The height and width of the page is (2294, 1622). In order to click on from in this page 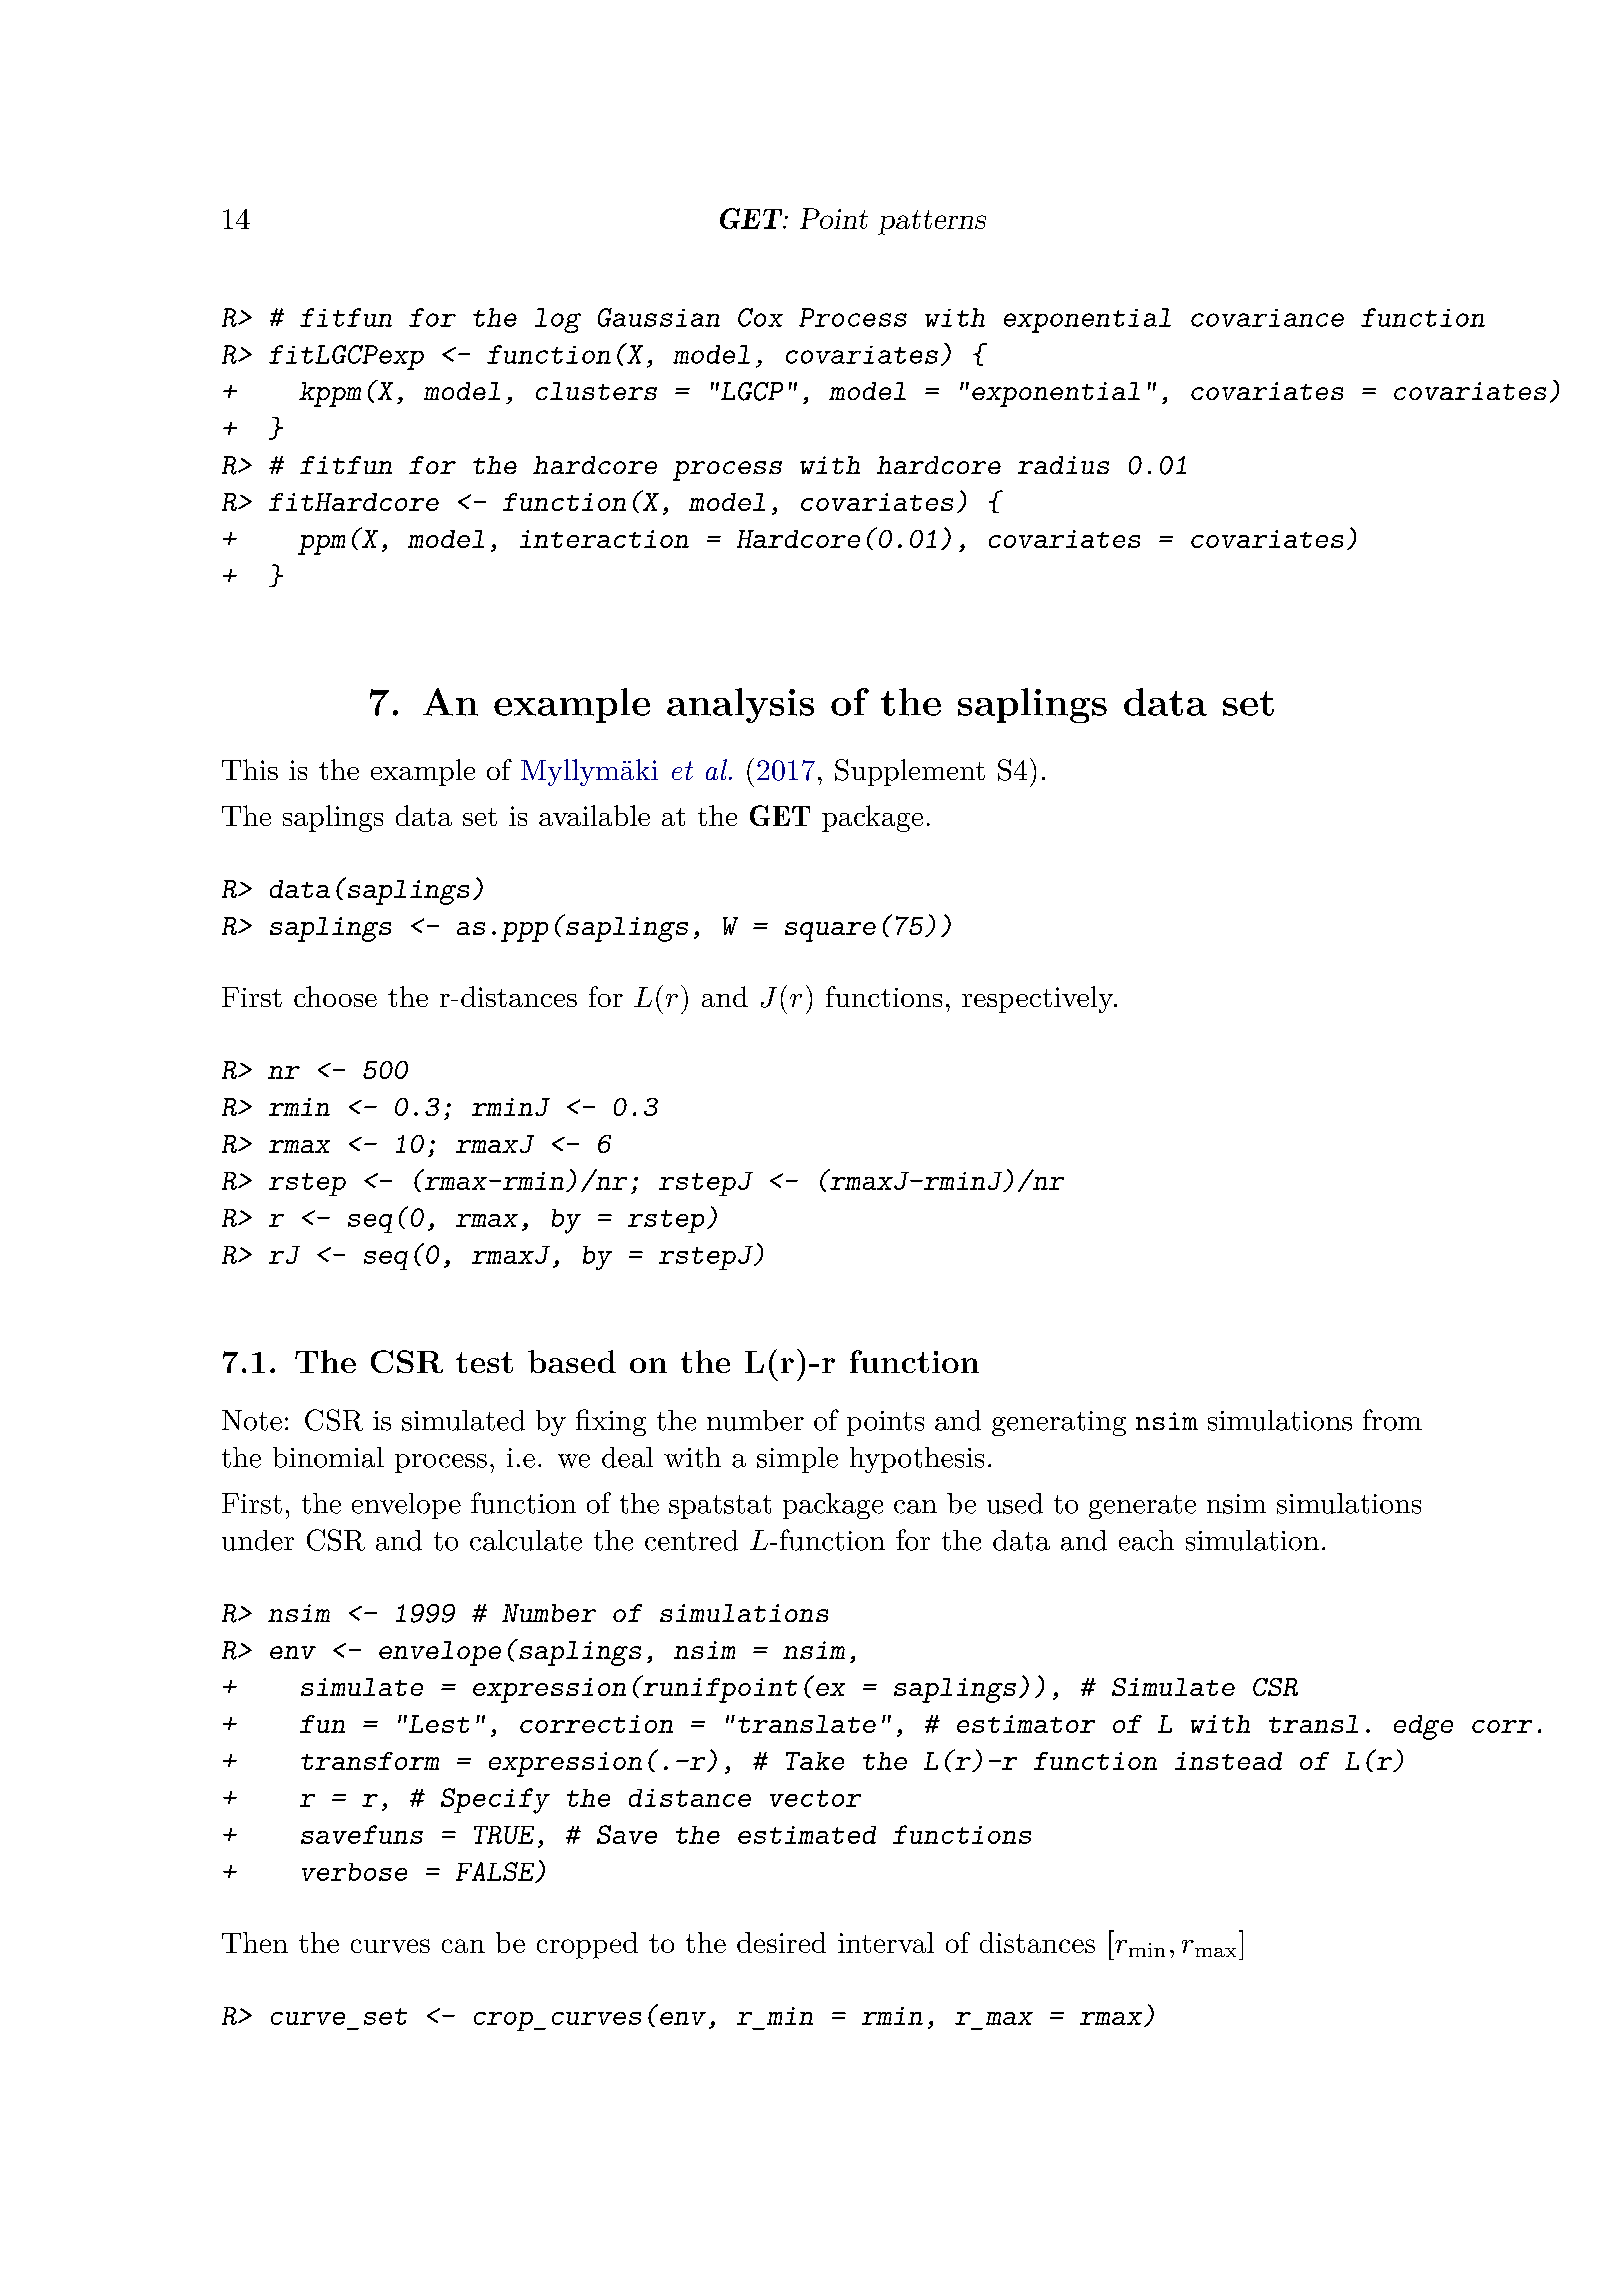, I will do `click(1392, 1420)`.
